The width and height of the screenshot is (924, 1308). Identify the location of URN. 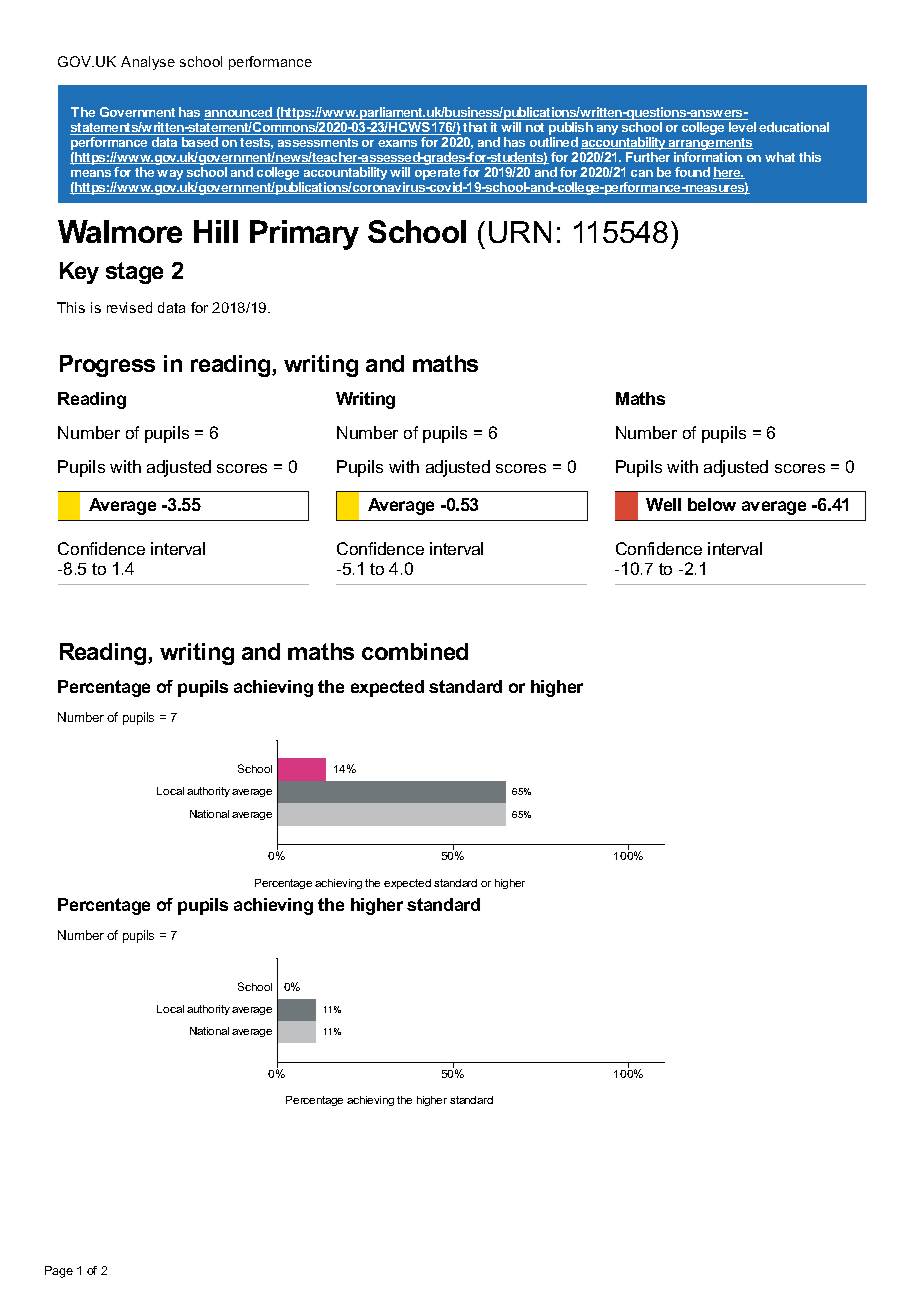
(520, 232).
